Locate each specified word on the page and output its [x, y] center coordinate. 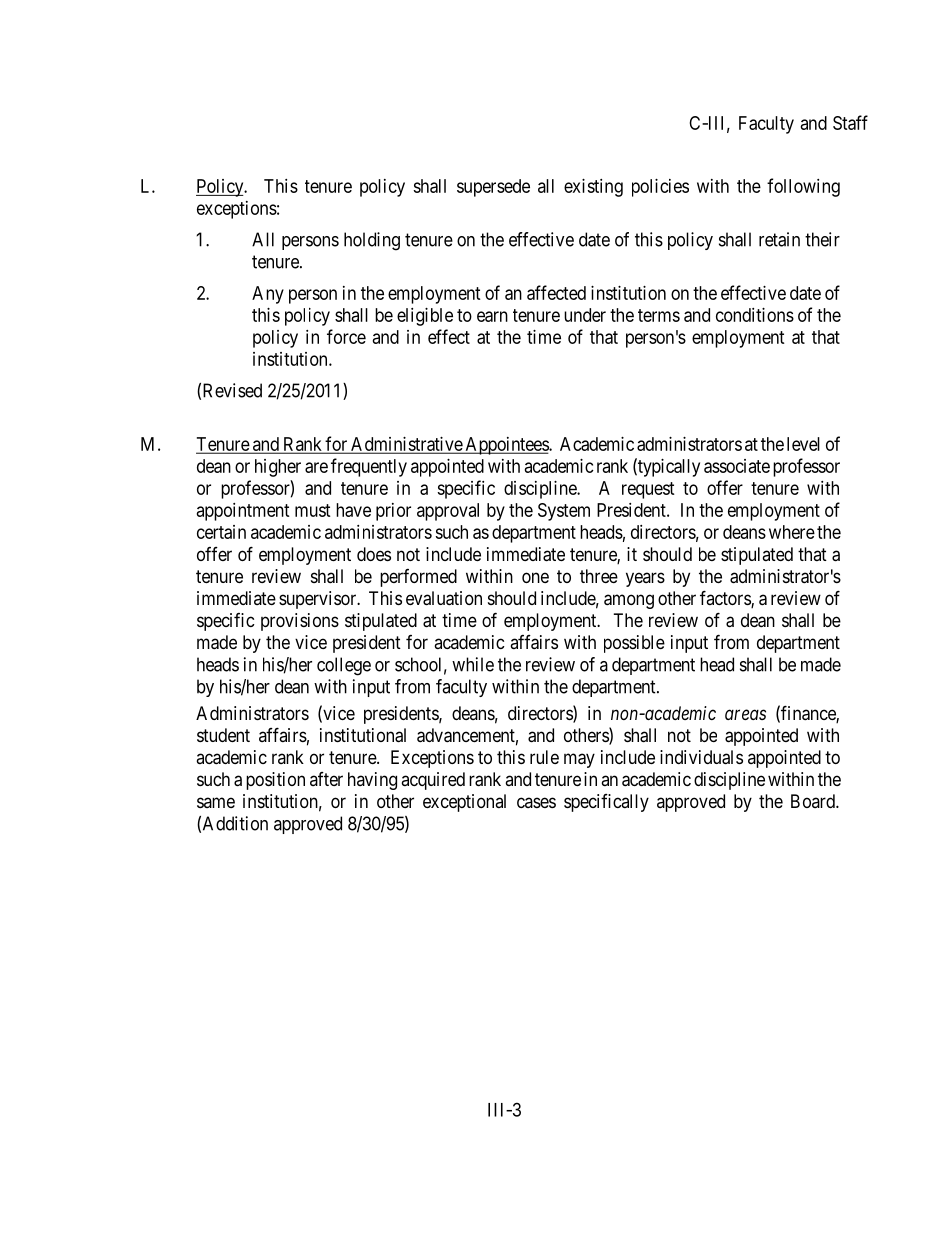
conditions [755, 315]
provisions [300, 622]
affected [556, 292]
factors [726, 599]
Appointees [506, 446]
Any [268, 295]
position [275, 781]
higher [278, 468]
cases [536, 802]
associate [737, 466]
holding [372, 241]
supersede [493, 188]
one [535, 577]
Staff [850, 122]
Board [814, 801]
